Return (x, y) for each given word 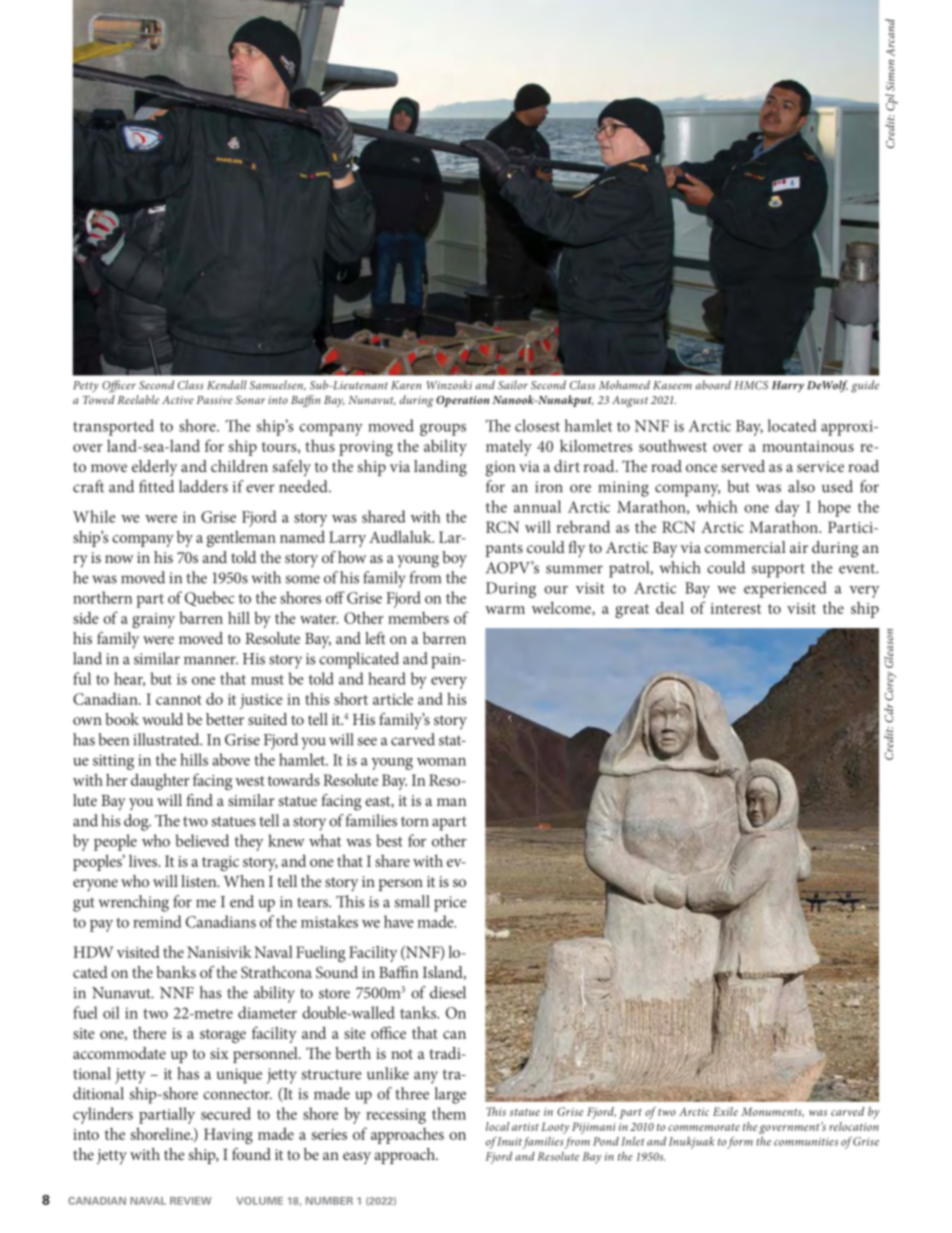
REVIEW (190, 1201)
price (450, 904)
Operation (462, 401)
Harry (788, 386)
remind (157, 921)
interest (736, 608)
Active (178, 400)
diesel (448, 992)
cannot (179, 700)
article (393, 699)
